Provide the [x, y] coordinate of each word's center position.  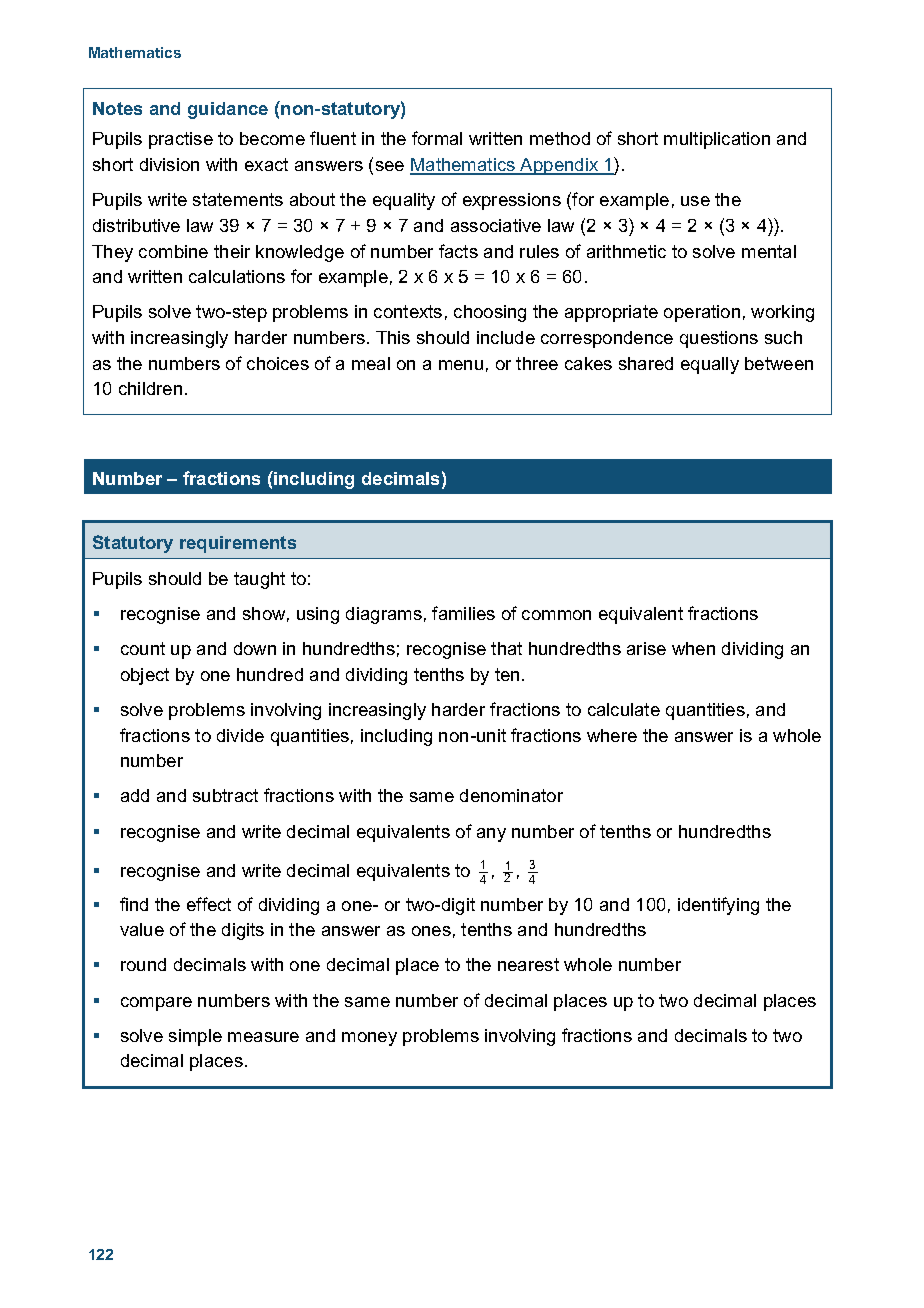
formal [437, 138]
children [150, 388]
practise [181, 140]
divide [240, 735]
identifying [718, 906]
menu [461, 365]
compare [156, 1004]
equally [710, 365]
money [369, 1039]
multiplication [717, 140]
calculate [624, 709]
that [506, 648]
